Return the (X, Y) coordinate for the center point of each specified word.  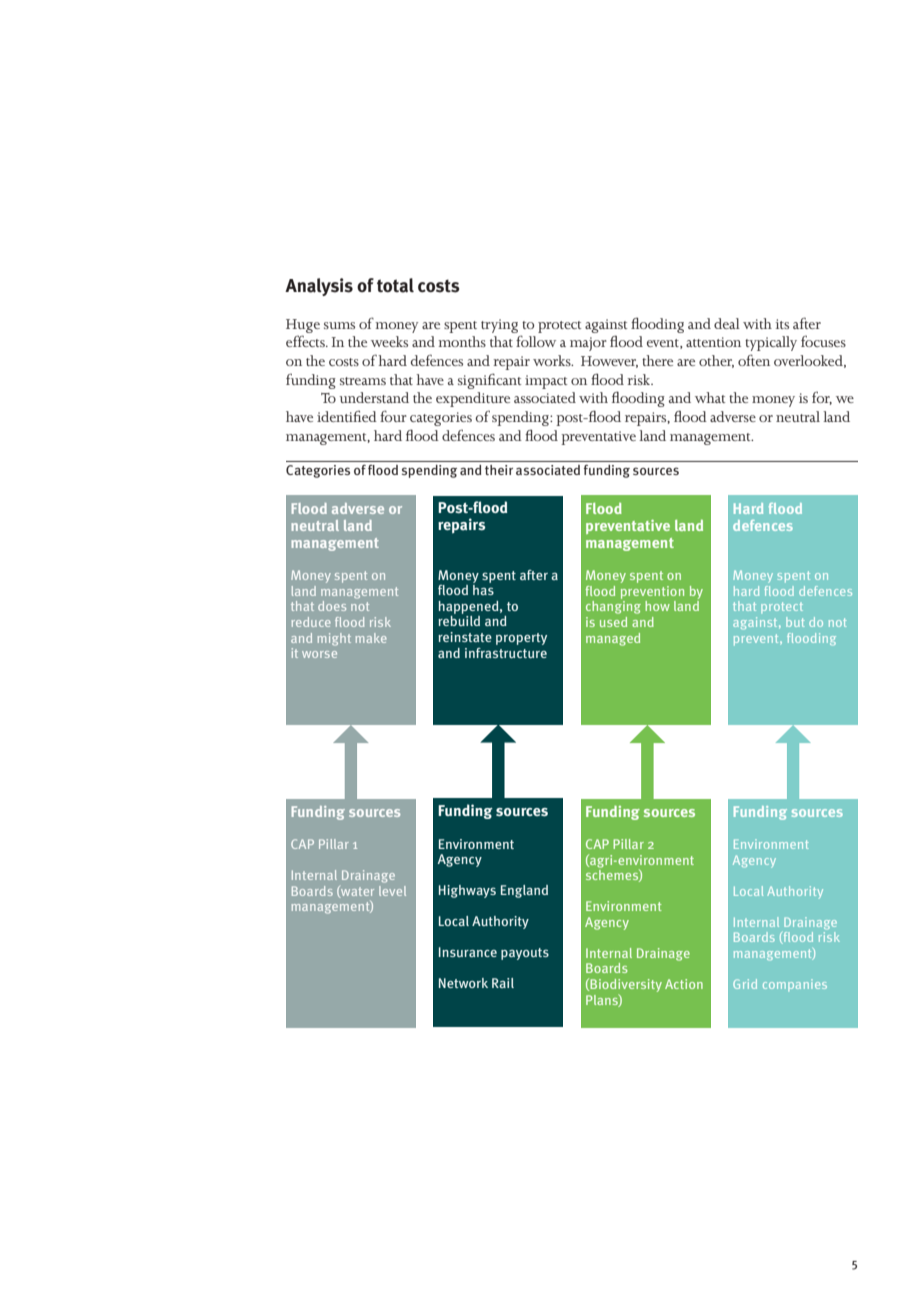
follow (536, 341)
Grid (745, 984)
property (521, 639)
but (795, 622)
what (710, 397)
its (782, 324)
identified (347, 416)
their (499, 470)
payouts (525, 954)
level (392, 891)
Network (463, 983)
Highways (467, 891)
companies (795, 985)
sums (339, 325)
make (371, 638)
